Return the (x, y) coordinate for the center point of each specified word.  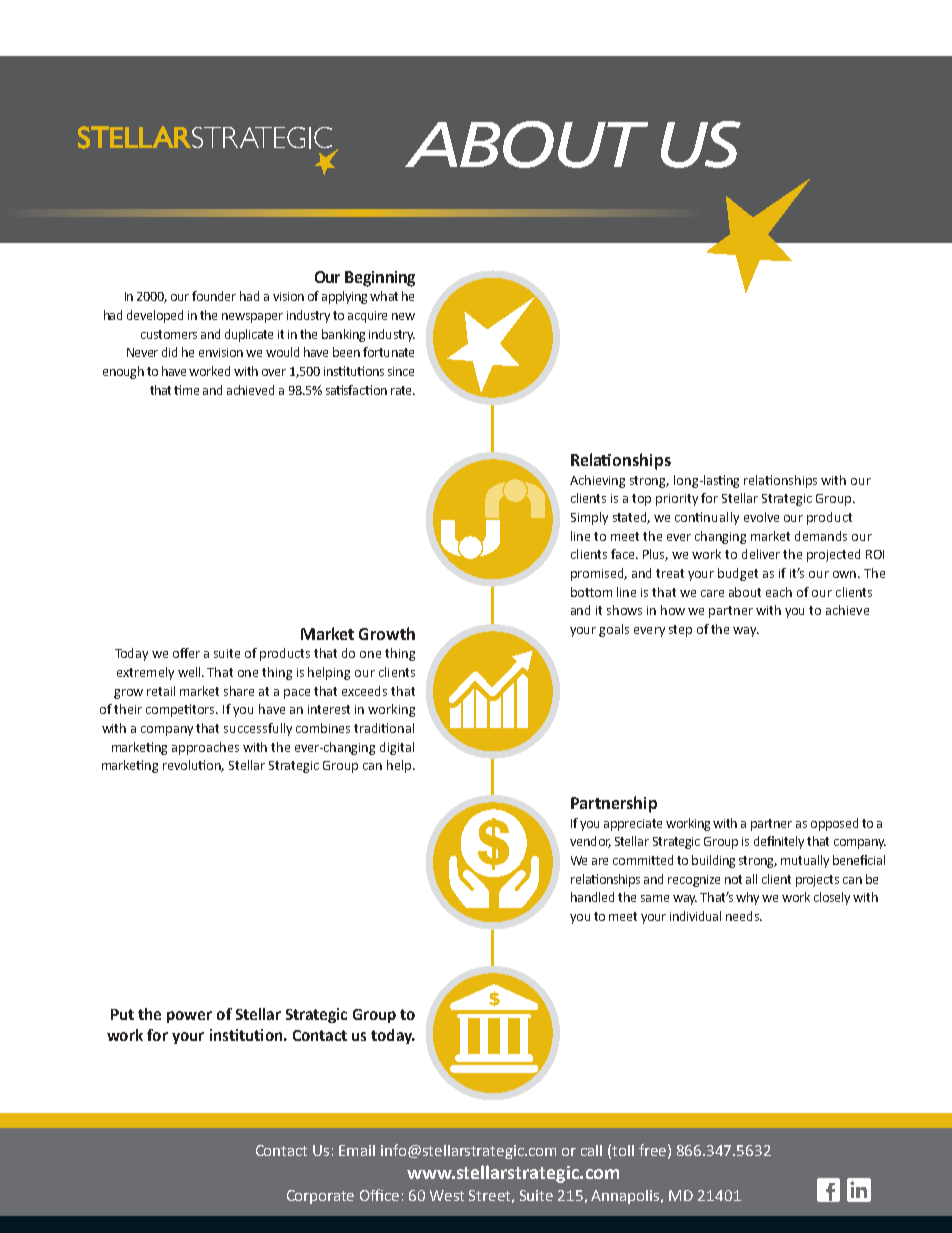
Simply (589, 518)
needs (743, 916)
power (189, 1017)
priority (677, 500)
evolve (761, 517)
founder (214, 296)
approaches (205, 748)
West (447, 1195)
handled (592, 897)
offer (186, 653)
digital (397, 748)
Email (357, 1150)
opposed (834, 824)
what (384, 296)
